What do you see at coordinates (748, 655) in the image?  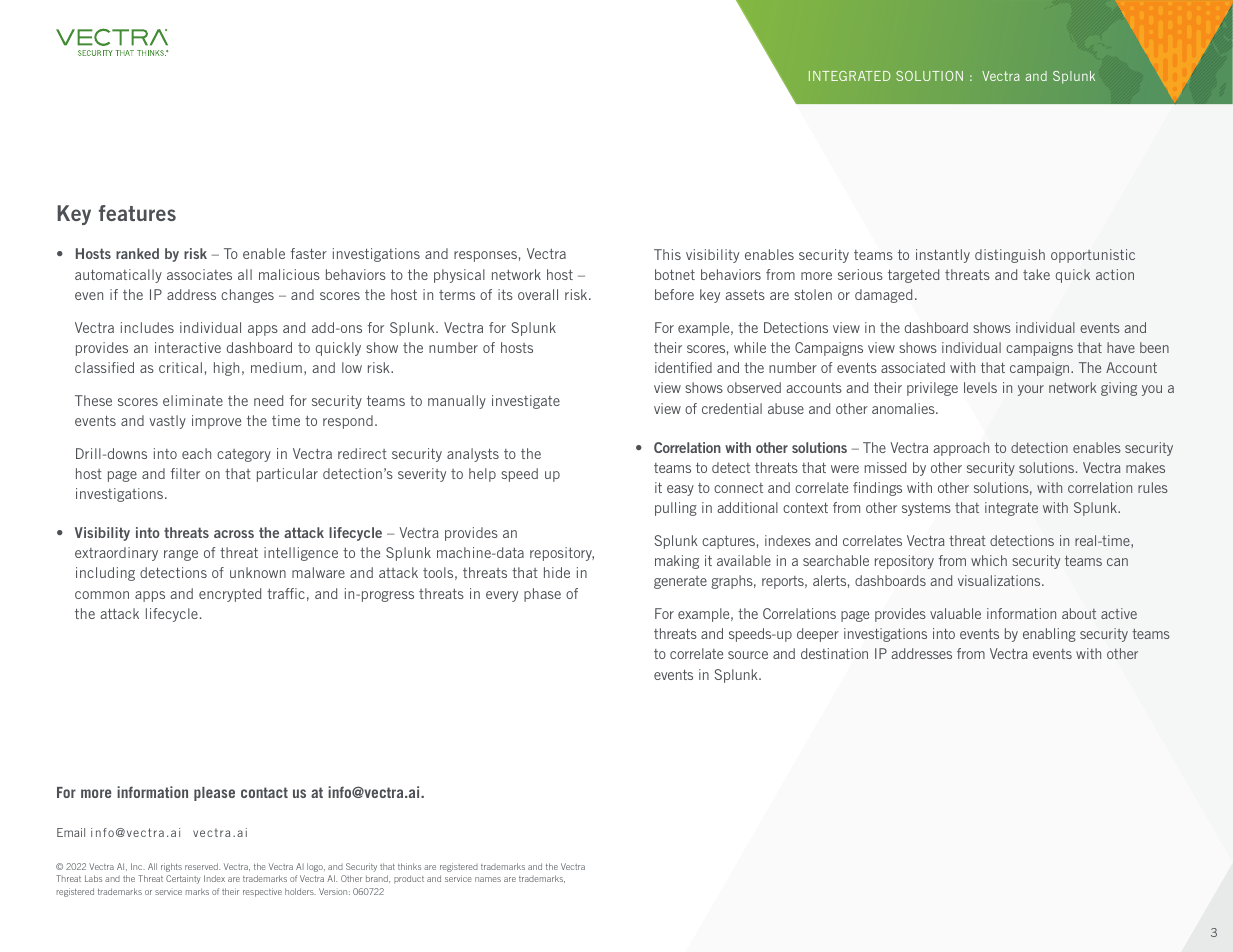 I see `source` at bounding box center [748, 655].
